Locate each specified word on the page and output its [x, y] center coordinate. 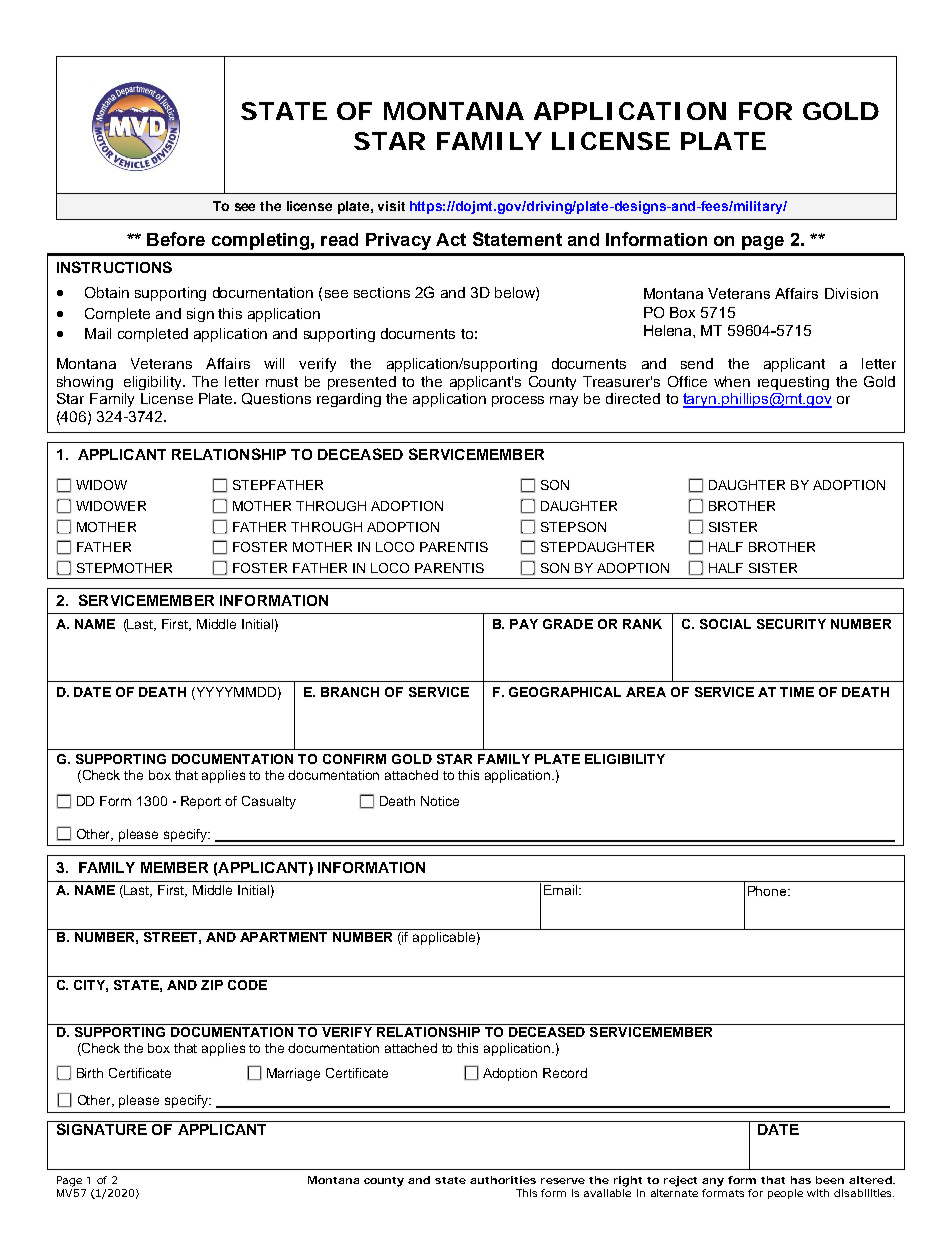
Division [851, 293]
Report [201, 802]
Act [451, 239]
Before [176, 239]
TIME [797, 692]
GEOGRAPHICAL [565, 692]
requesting [793, 383]
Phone [768, 891]
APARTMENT [283, 937]
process [518, 401]
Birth [90, 1073]
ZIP [212, 985]
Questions [276, 399]
